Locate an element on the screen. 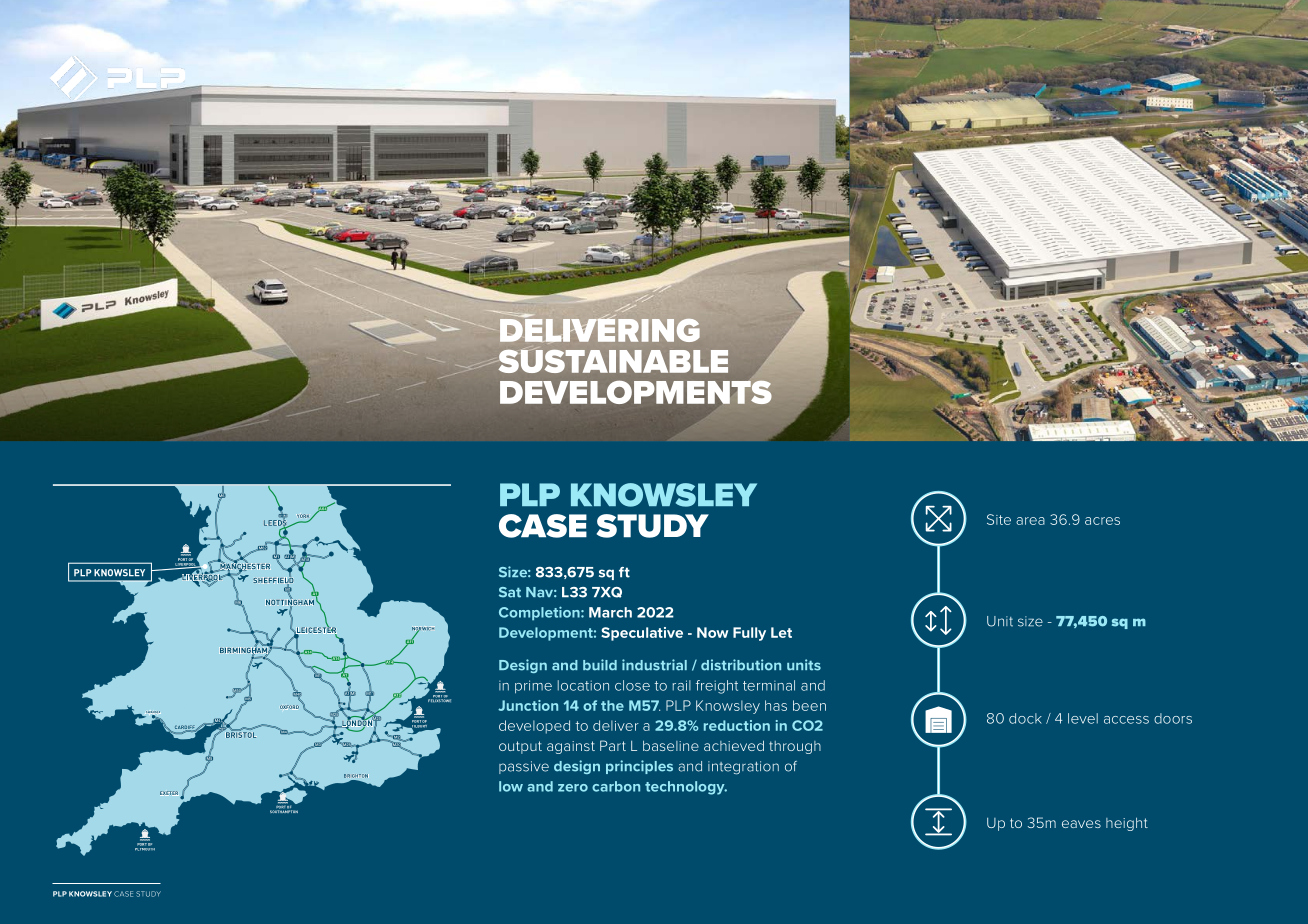  SOUTHAMPTON is located at coordinates (284, 810).
